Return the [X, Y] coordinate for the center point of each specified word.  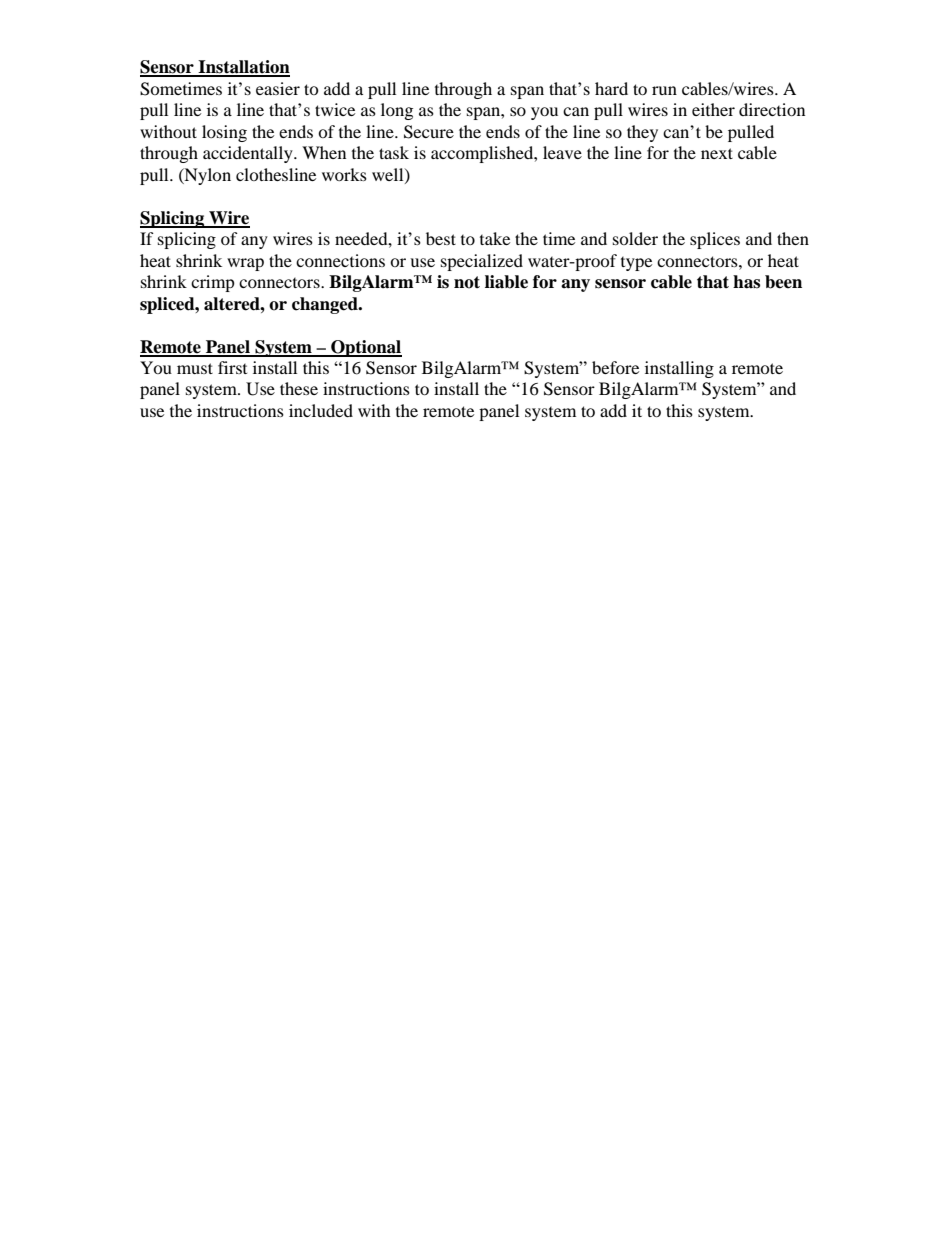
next [717, 153]
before [615, 367]
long [397, 111]
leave [562, 152]
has [746, 282]
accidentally [249, 154]
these [299, 388]
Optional [365, 348]
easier [278, 88]
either [713, 109]
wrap [245, 264]
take [495, 238]
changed [326, 305]
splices [715, 240]
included [321, 410]
